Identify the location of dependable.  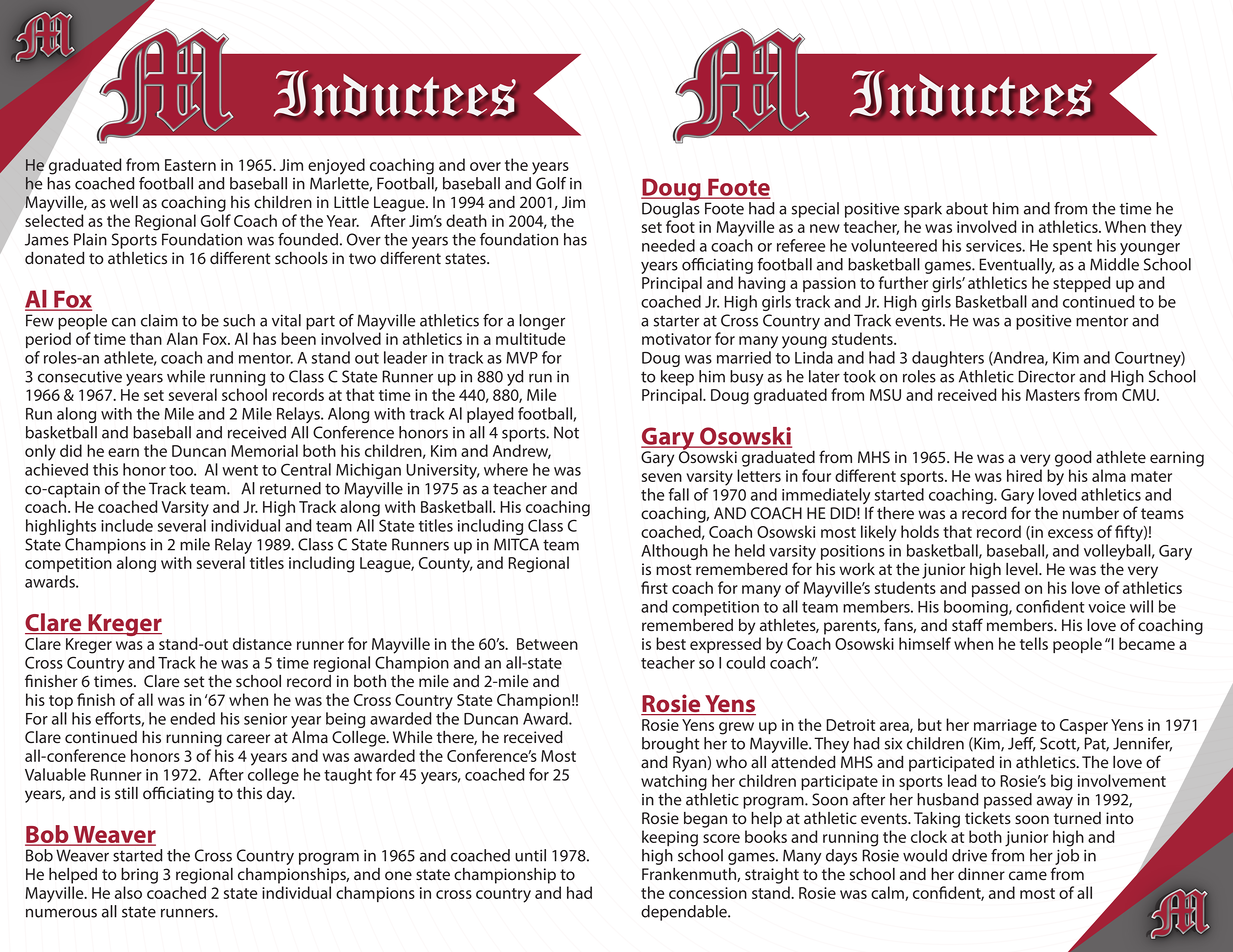
(685, 913).
